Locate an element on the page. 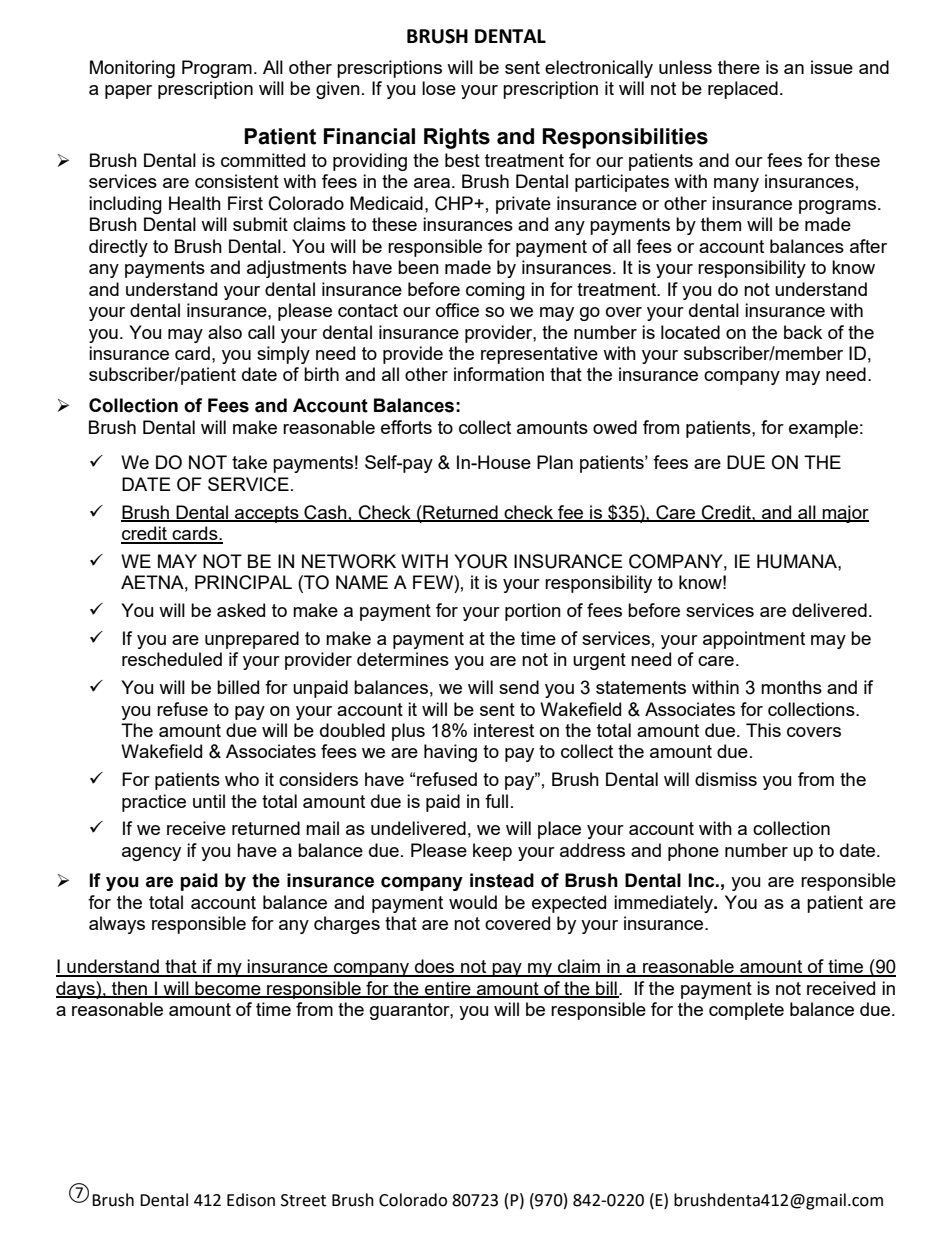  Edison is located at coordinates (251, 1200).
